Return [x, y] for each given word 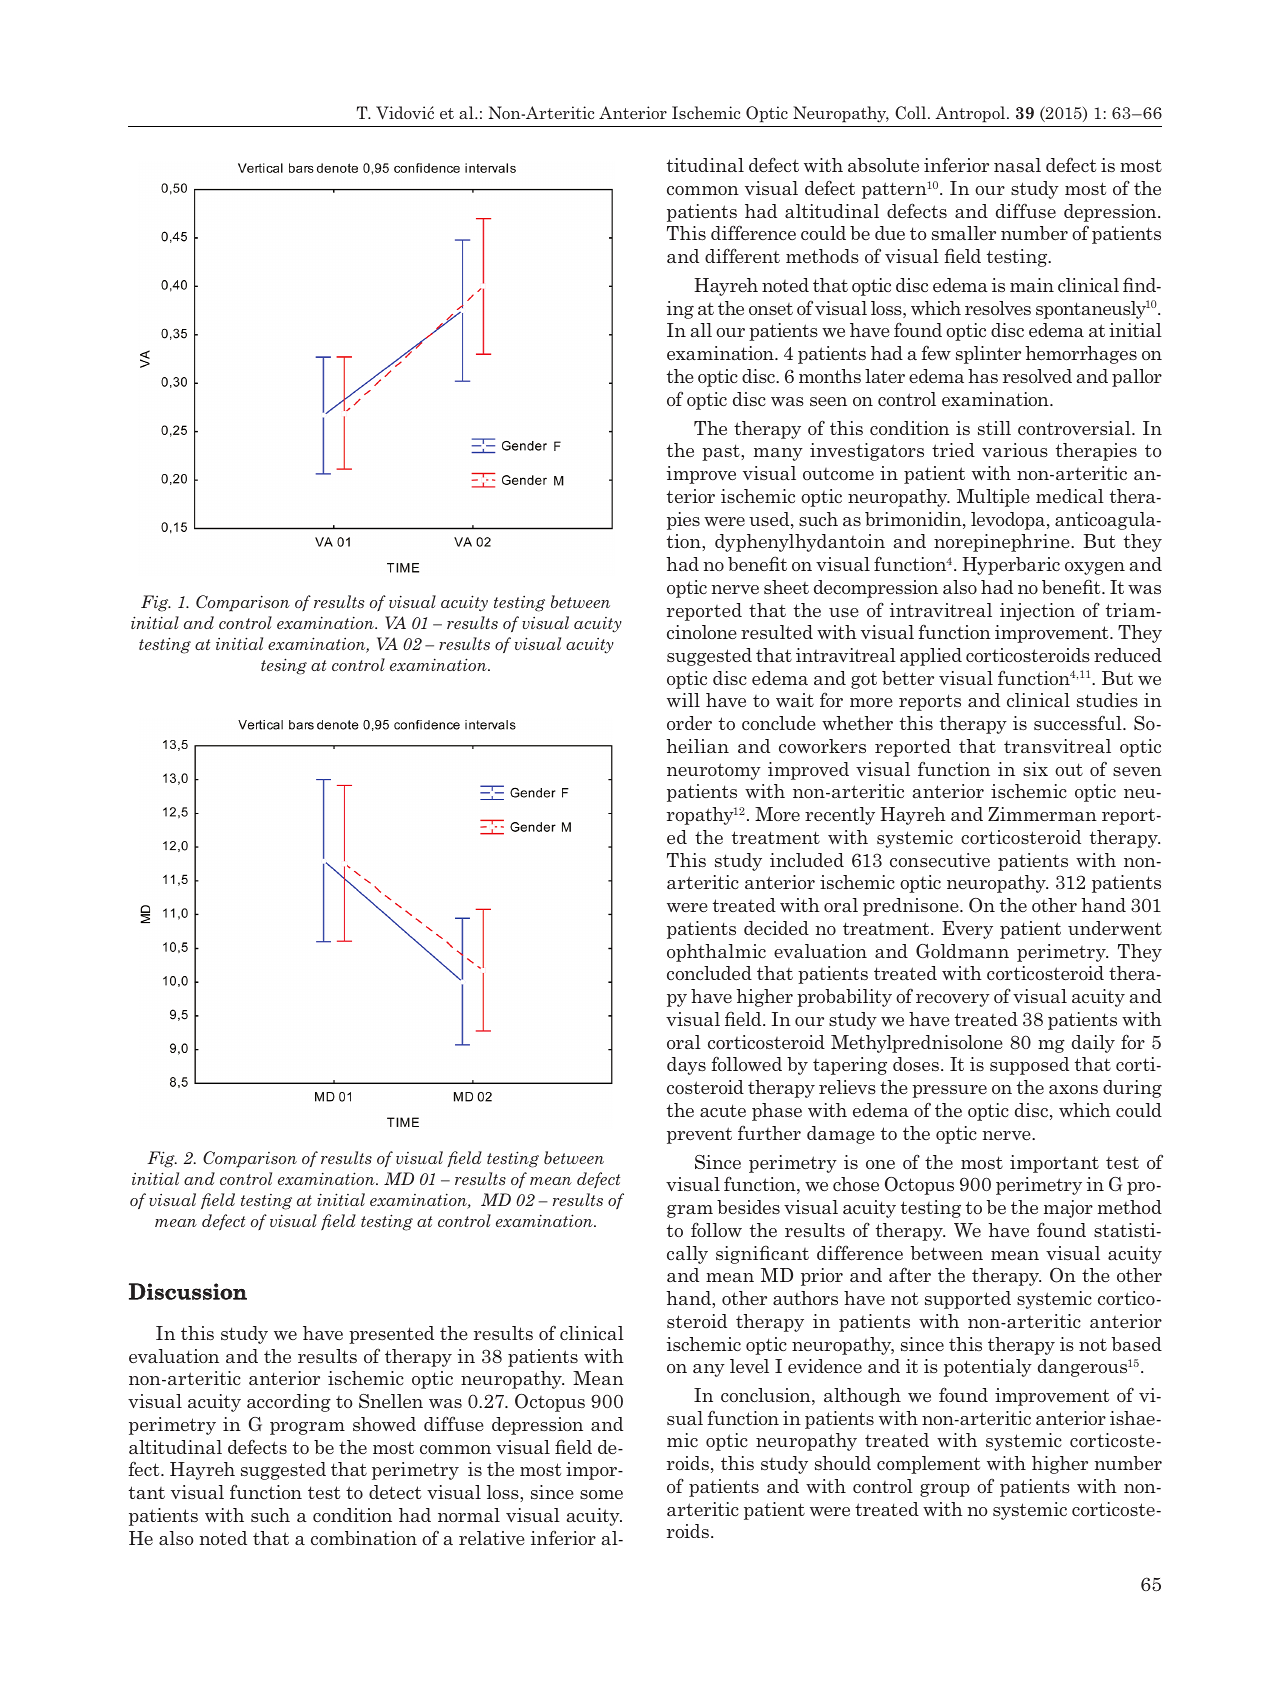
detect [395, 1492]
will [683, 700]
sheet [786, 587]
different [742, 255]
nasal [1017, 165]
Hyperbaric [1011, 566]
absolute [883, 165]
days [686, 1066]
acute [723, 1110]
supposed [1029, 1066]
